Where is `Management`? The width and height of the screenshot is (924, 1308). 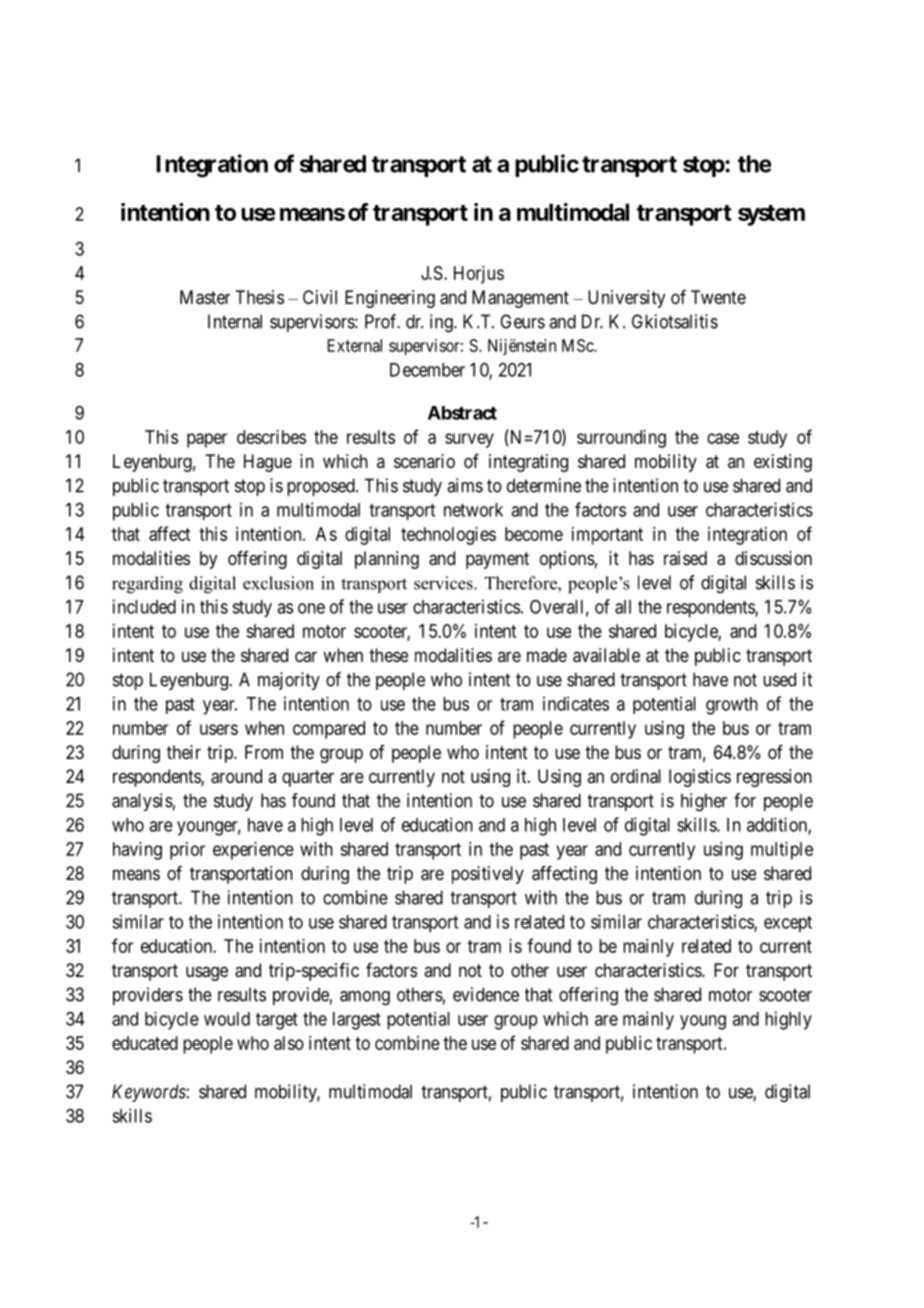 Management is located at coordinates (520, 299).
